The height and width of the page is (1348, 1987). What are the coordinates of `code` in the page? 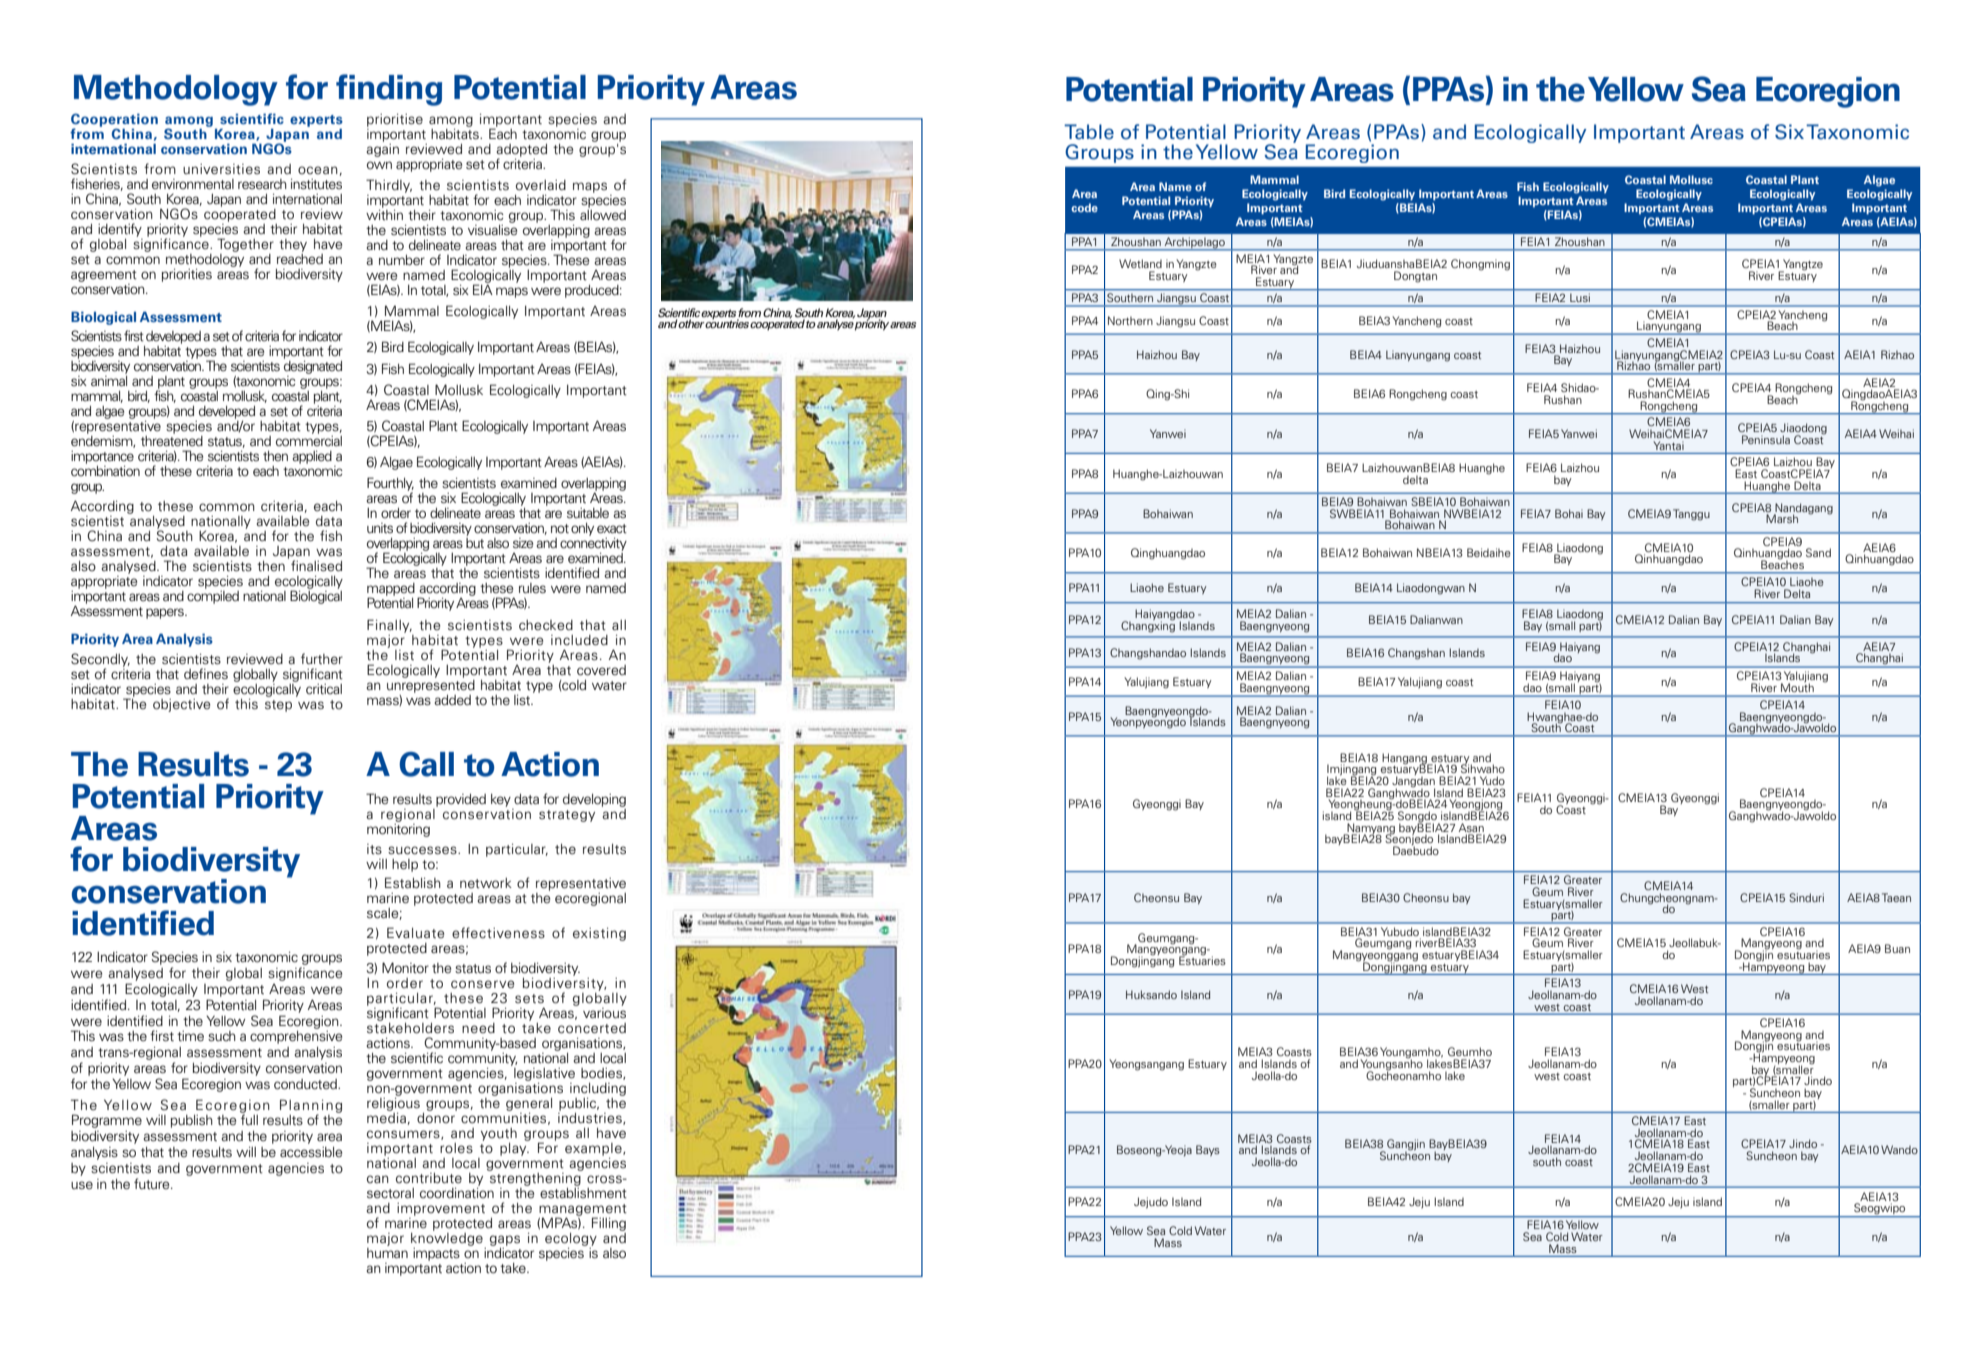 It's located at (1084, 207).
